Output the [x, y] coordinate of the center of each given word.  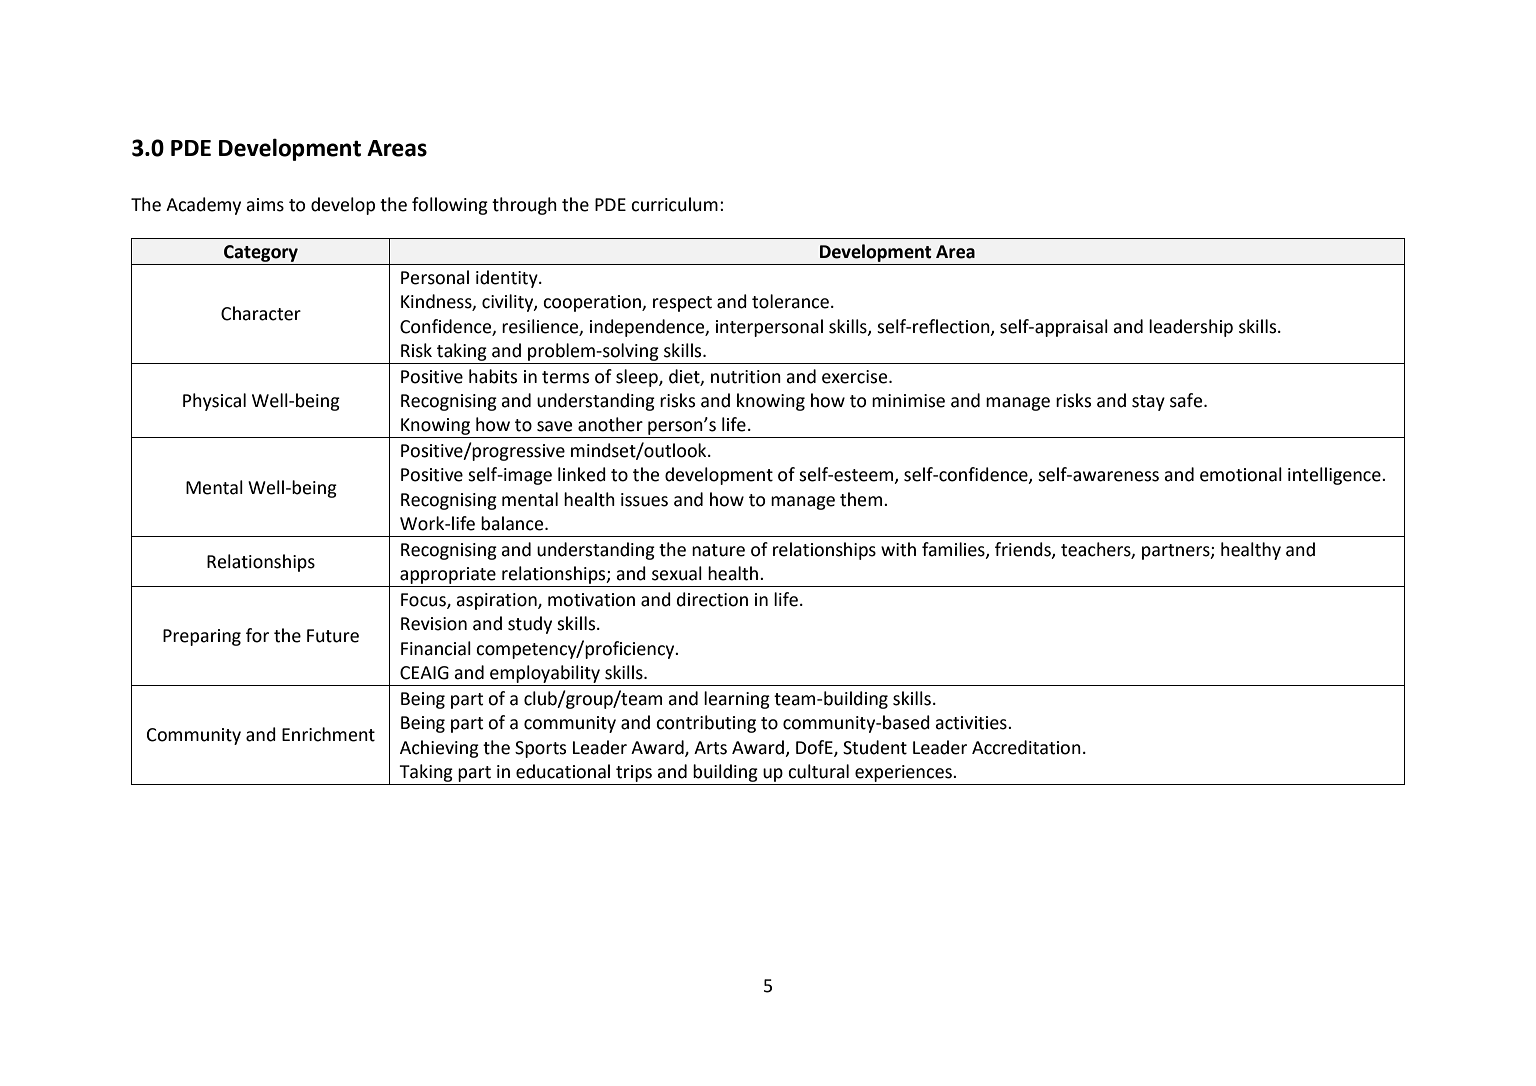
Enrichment [328, 734]
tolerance [790, 301]
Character [261, 313]
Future [333, 636]
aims [265, 205]
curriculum [674, 204]
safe [1187, 400]
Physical [214, 402]
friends [1024, 550]
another [610, 424]
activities [972, 723]
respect [682, 304]
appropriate [448, 575]
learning [737, 700]
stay [1148, 403]
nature [718, 550]
